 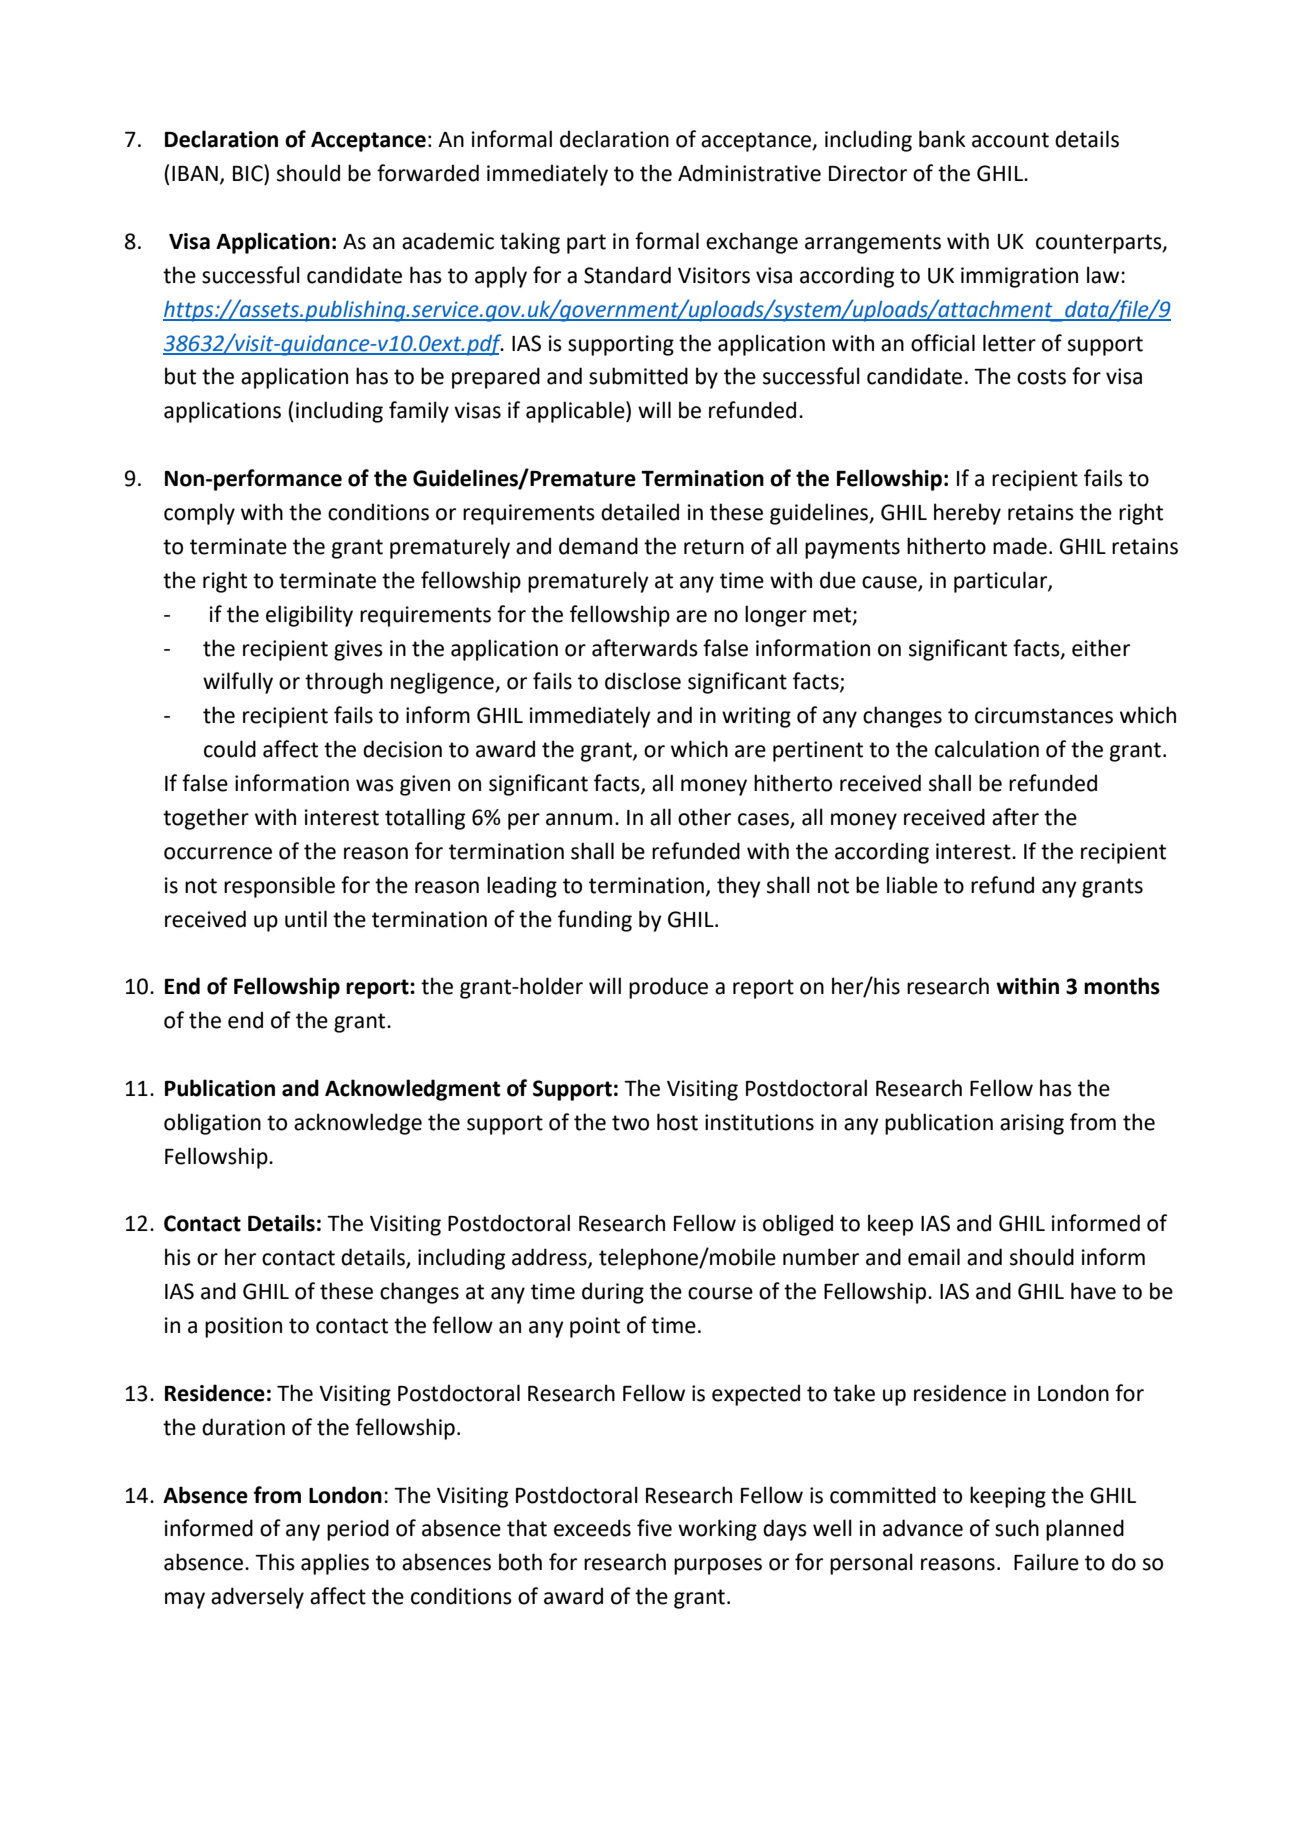 I want to click on made, so click(x=1020, y=546).
